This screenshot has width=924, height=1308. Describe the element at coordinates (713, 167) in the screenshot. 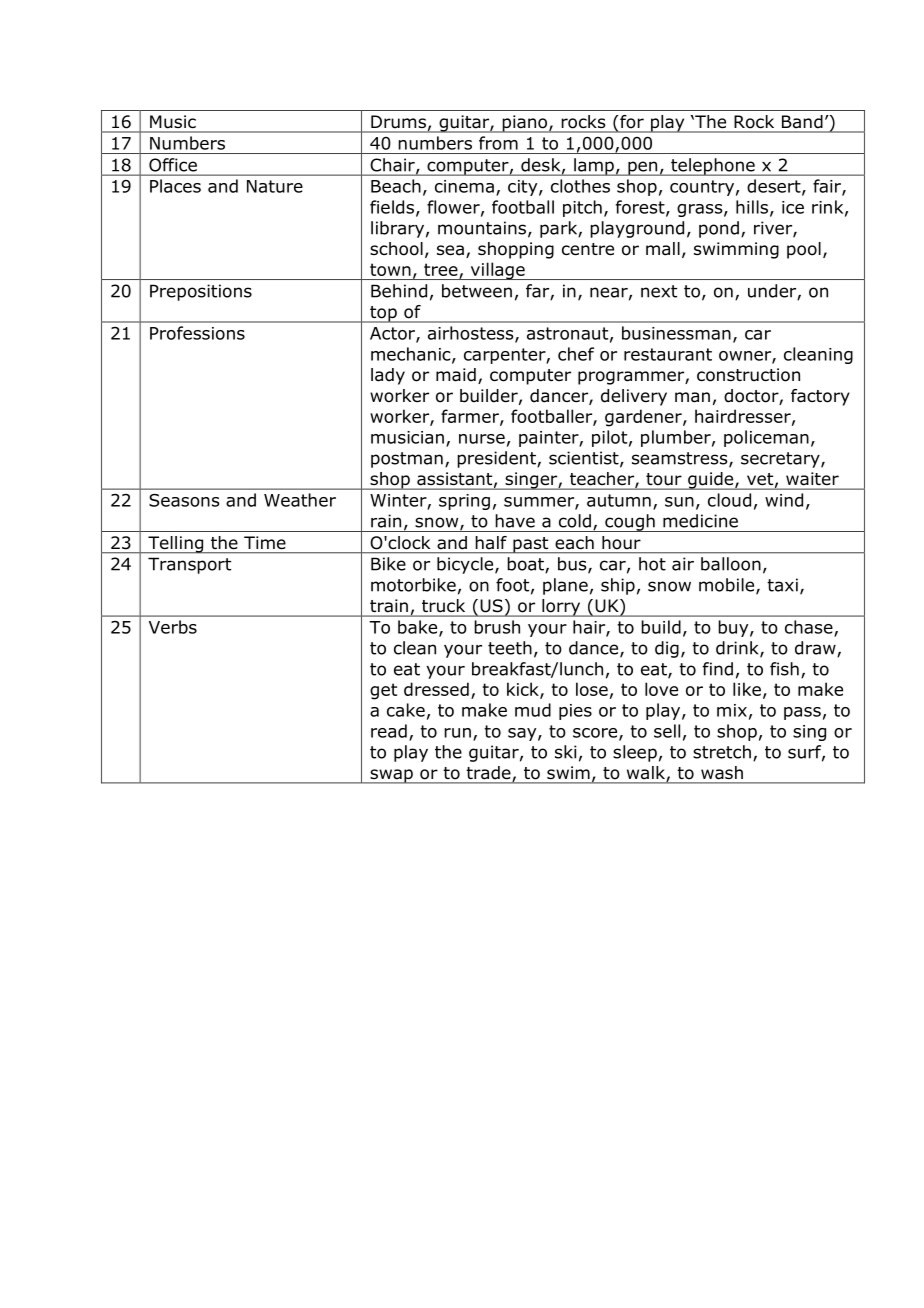

I see `telephone` at that location.
